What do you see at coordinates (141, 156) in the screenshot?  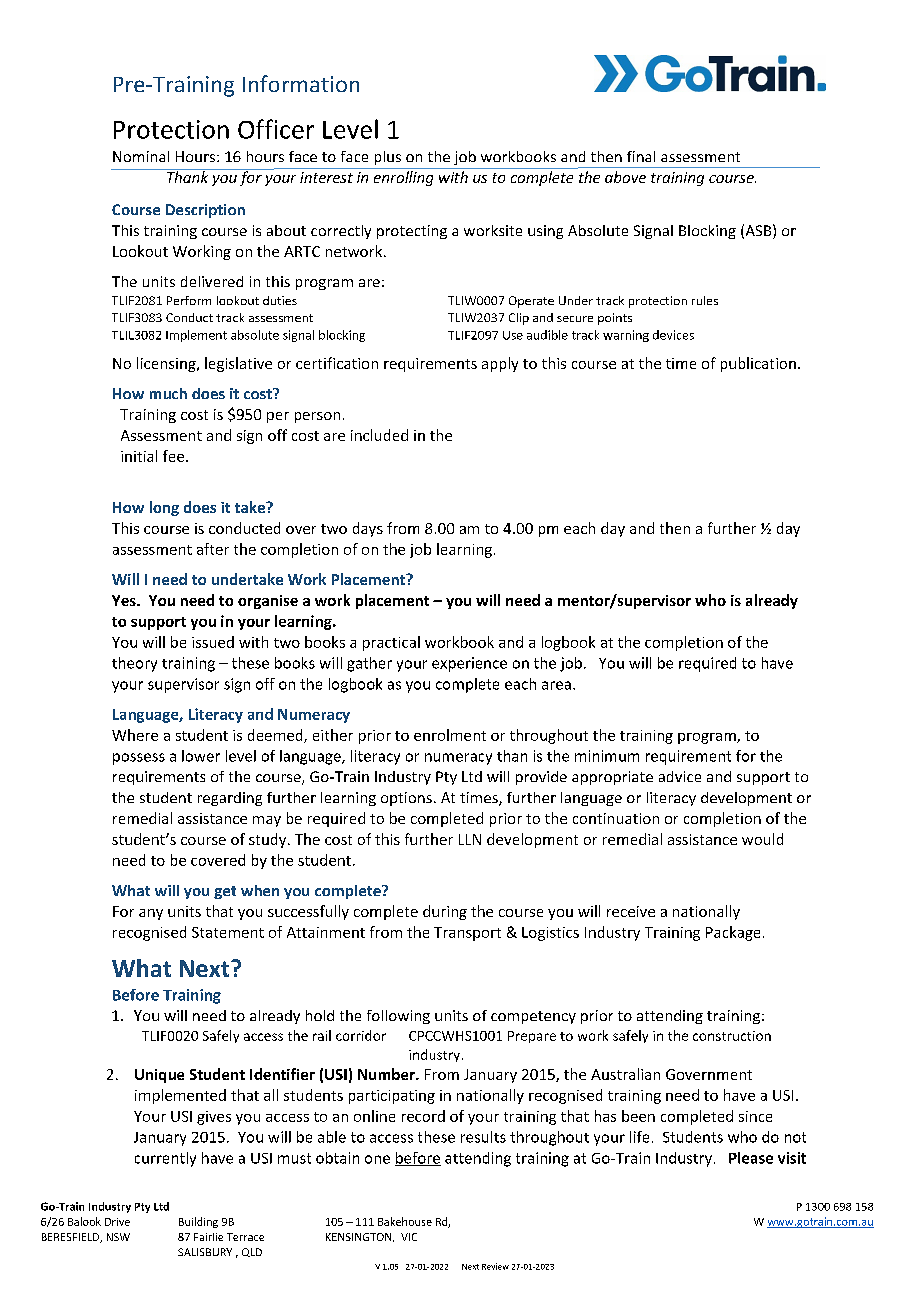 I see `Nominal` at bounding box center [141, 156].
